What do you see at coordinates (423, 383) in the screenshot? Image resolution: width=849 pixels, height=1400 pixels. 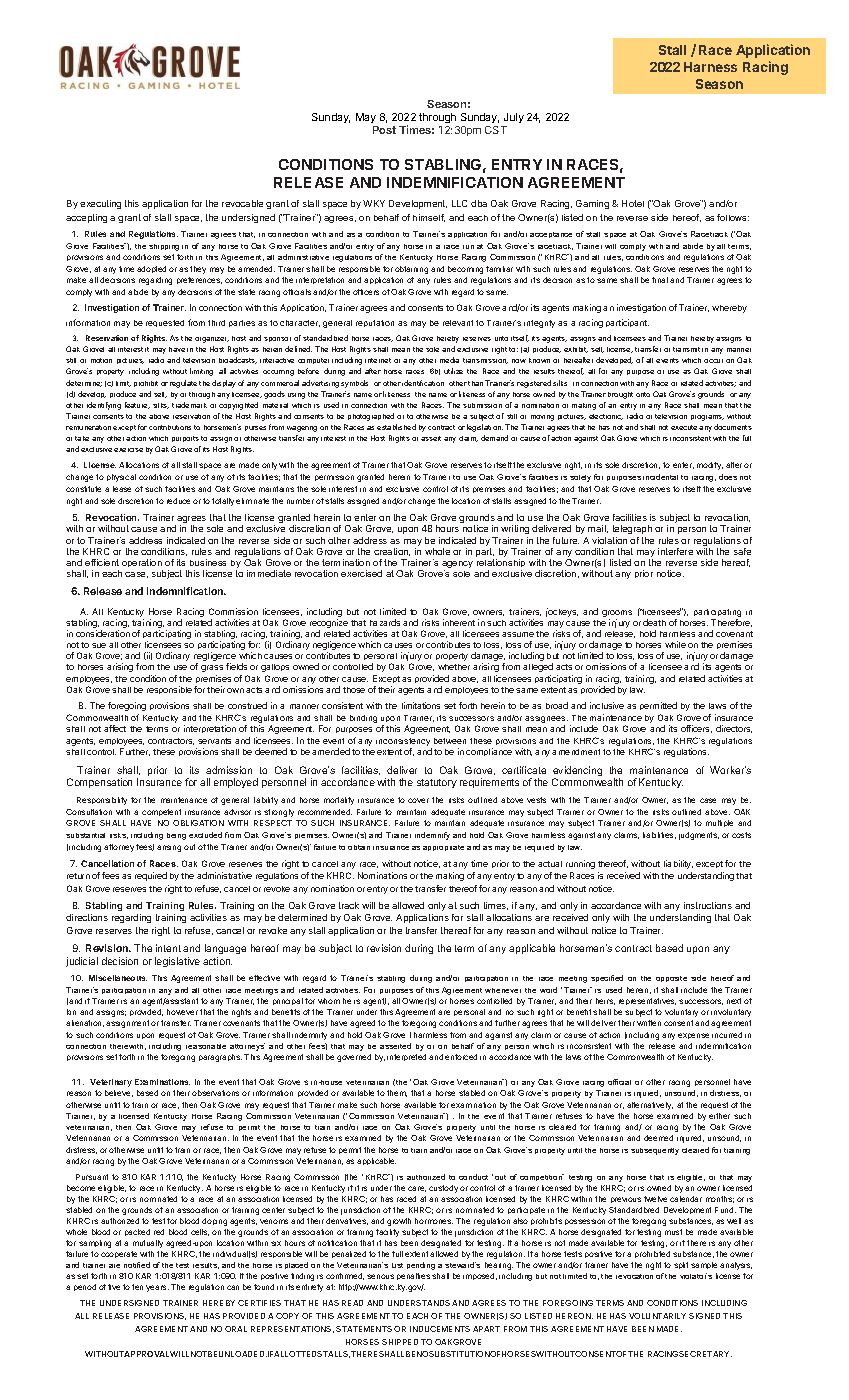 I see `identification` at bounding box center [423, 383].
